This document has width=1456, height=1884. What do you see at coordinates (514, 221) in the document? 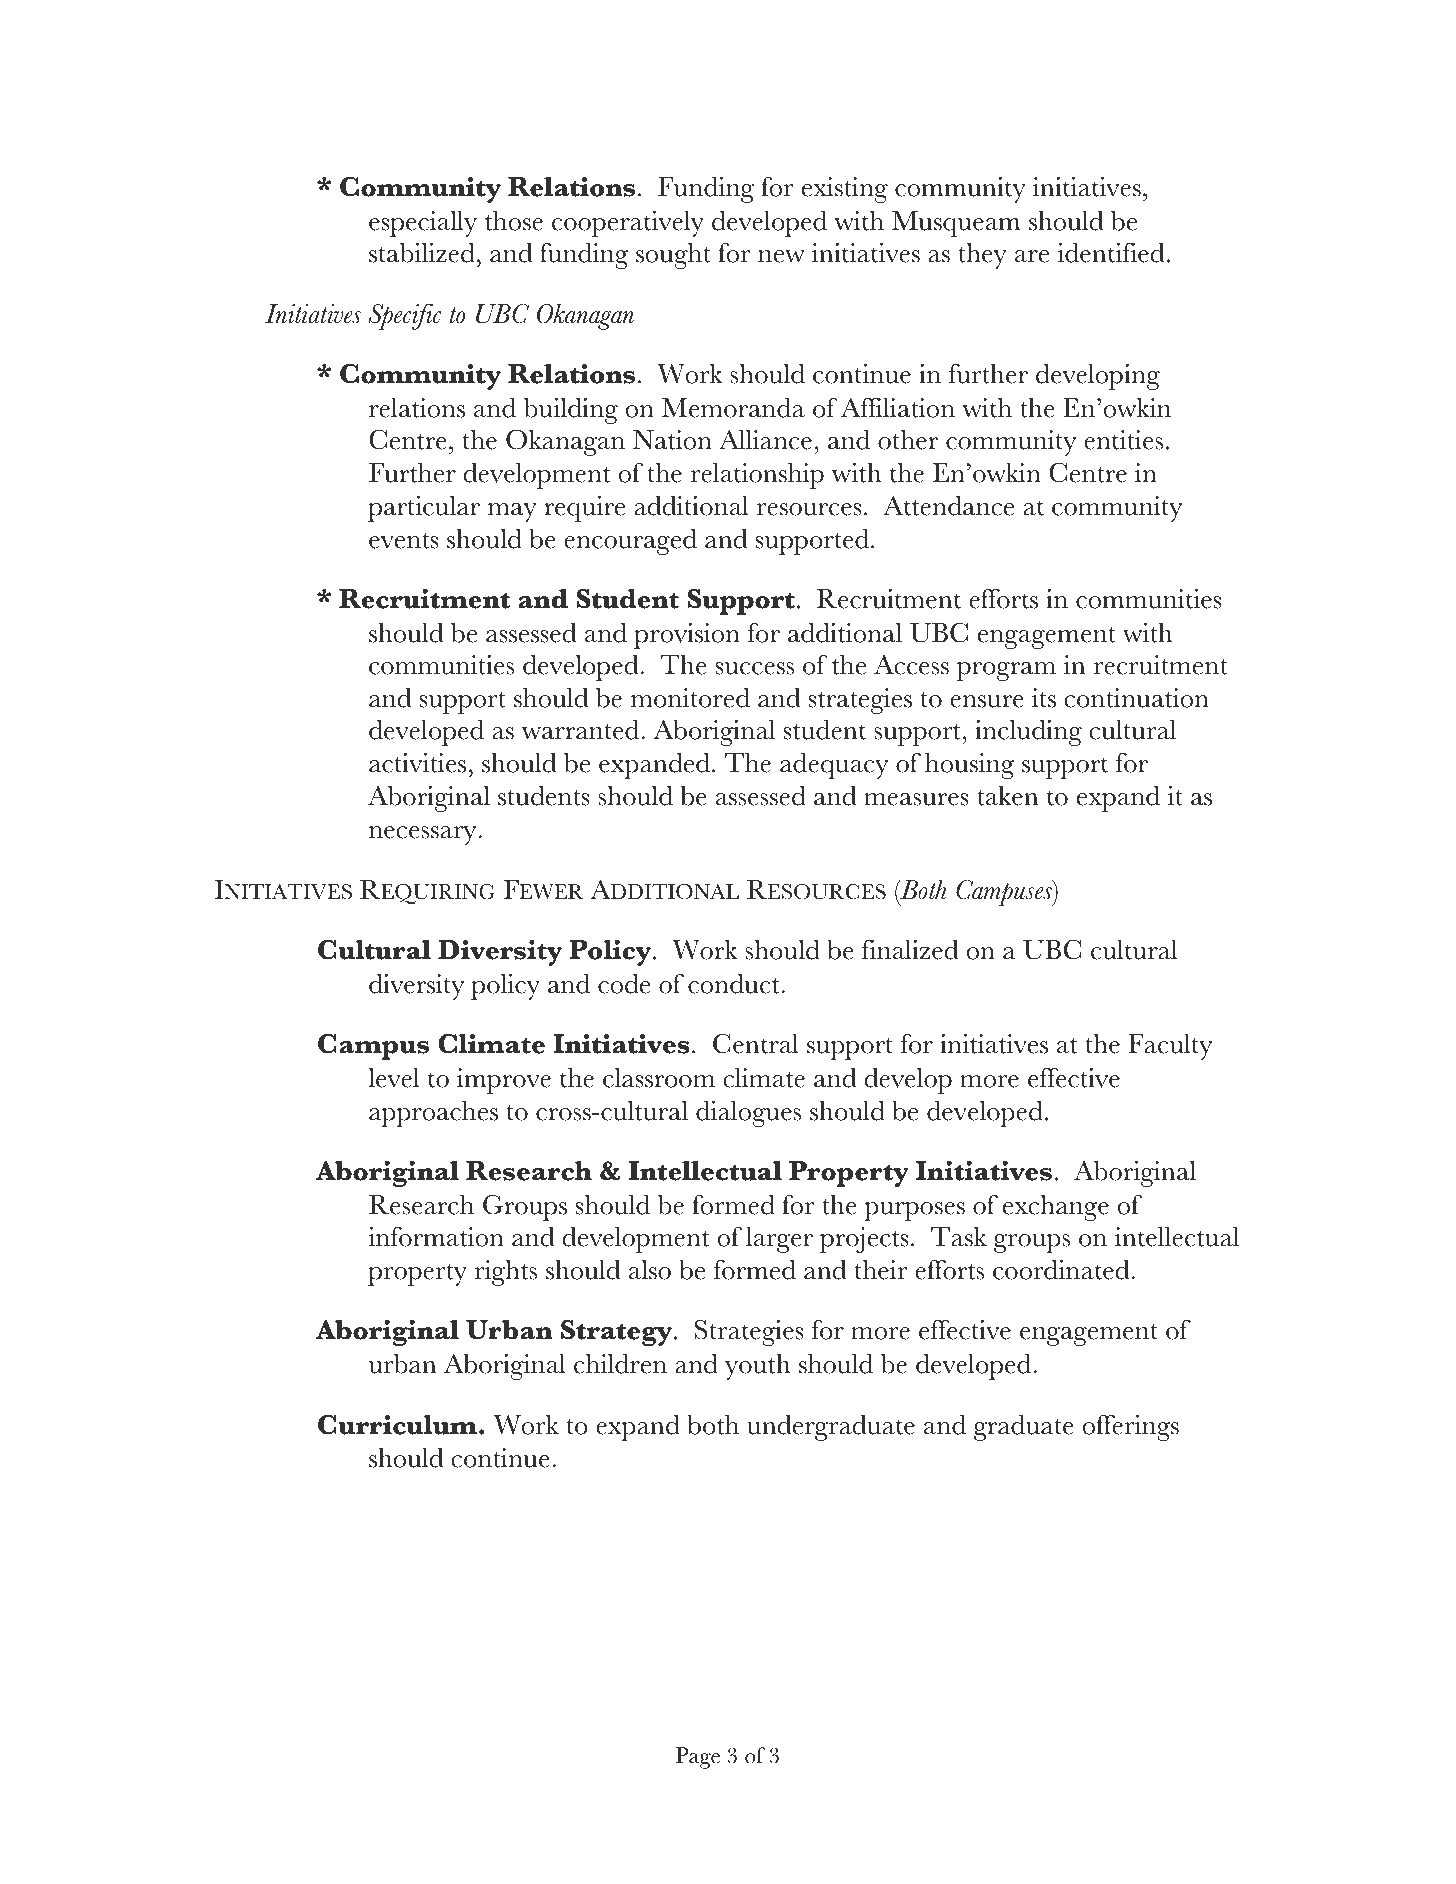
I see `those` at bounding box center [514, 221].
